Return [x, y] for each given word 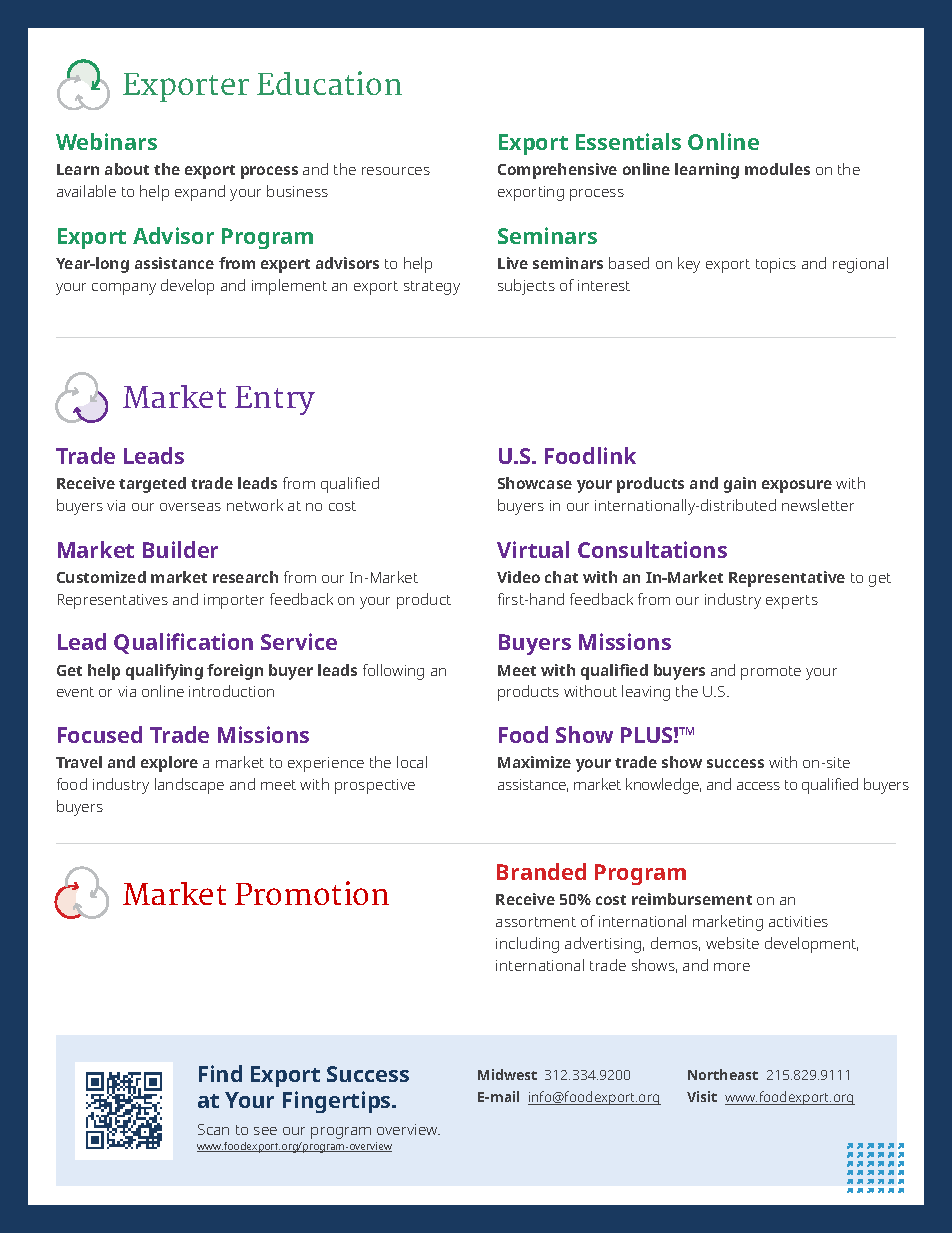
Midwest [507, 1074]
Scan [213, 1129]
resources [396, 171]
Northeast [723, 1074]
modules [777, 169]
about [127, 169]
